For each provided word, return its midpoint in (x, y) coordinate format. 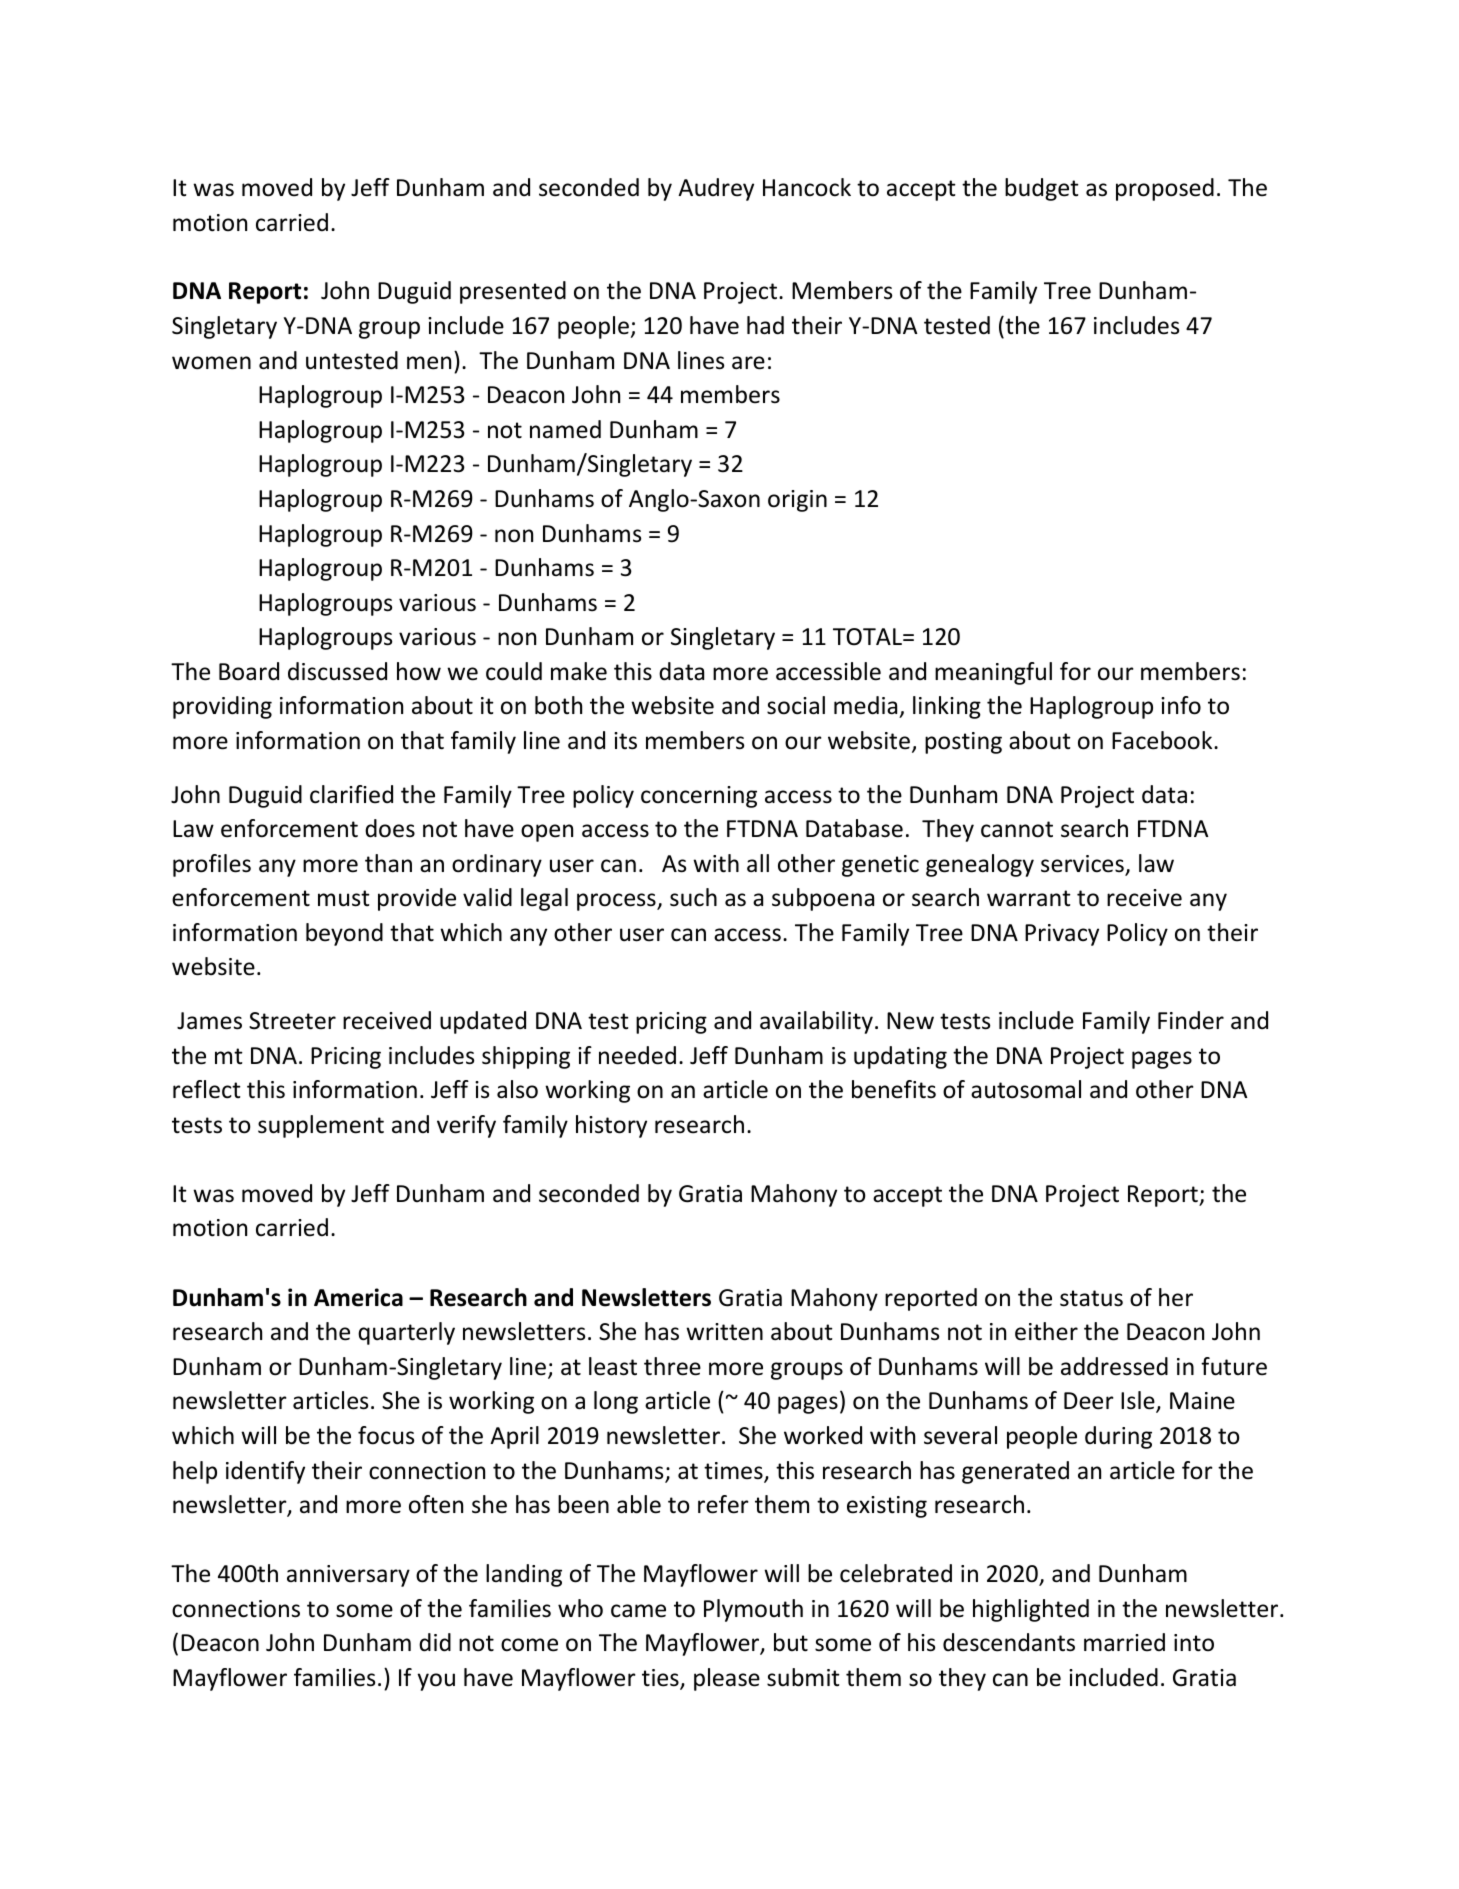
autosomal (1026, 1089)
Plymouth (753, 1610)
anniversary (348, 1576)
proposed (1165, 189)
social (796, 705)
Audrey (716, 189)
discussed (337, 671)
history (611, 1126)
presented (513, 292)
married (1124, 1642)
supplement (321, 1126)
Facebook (1163, 740)
